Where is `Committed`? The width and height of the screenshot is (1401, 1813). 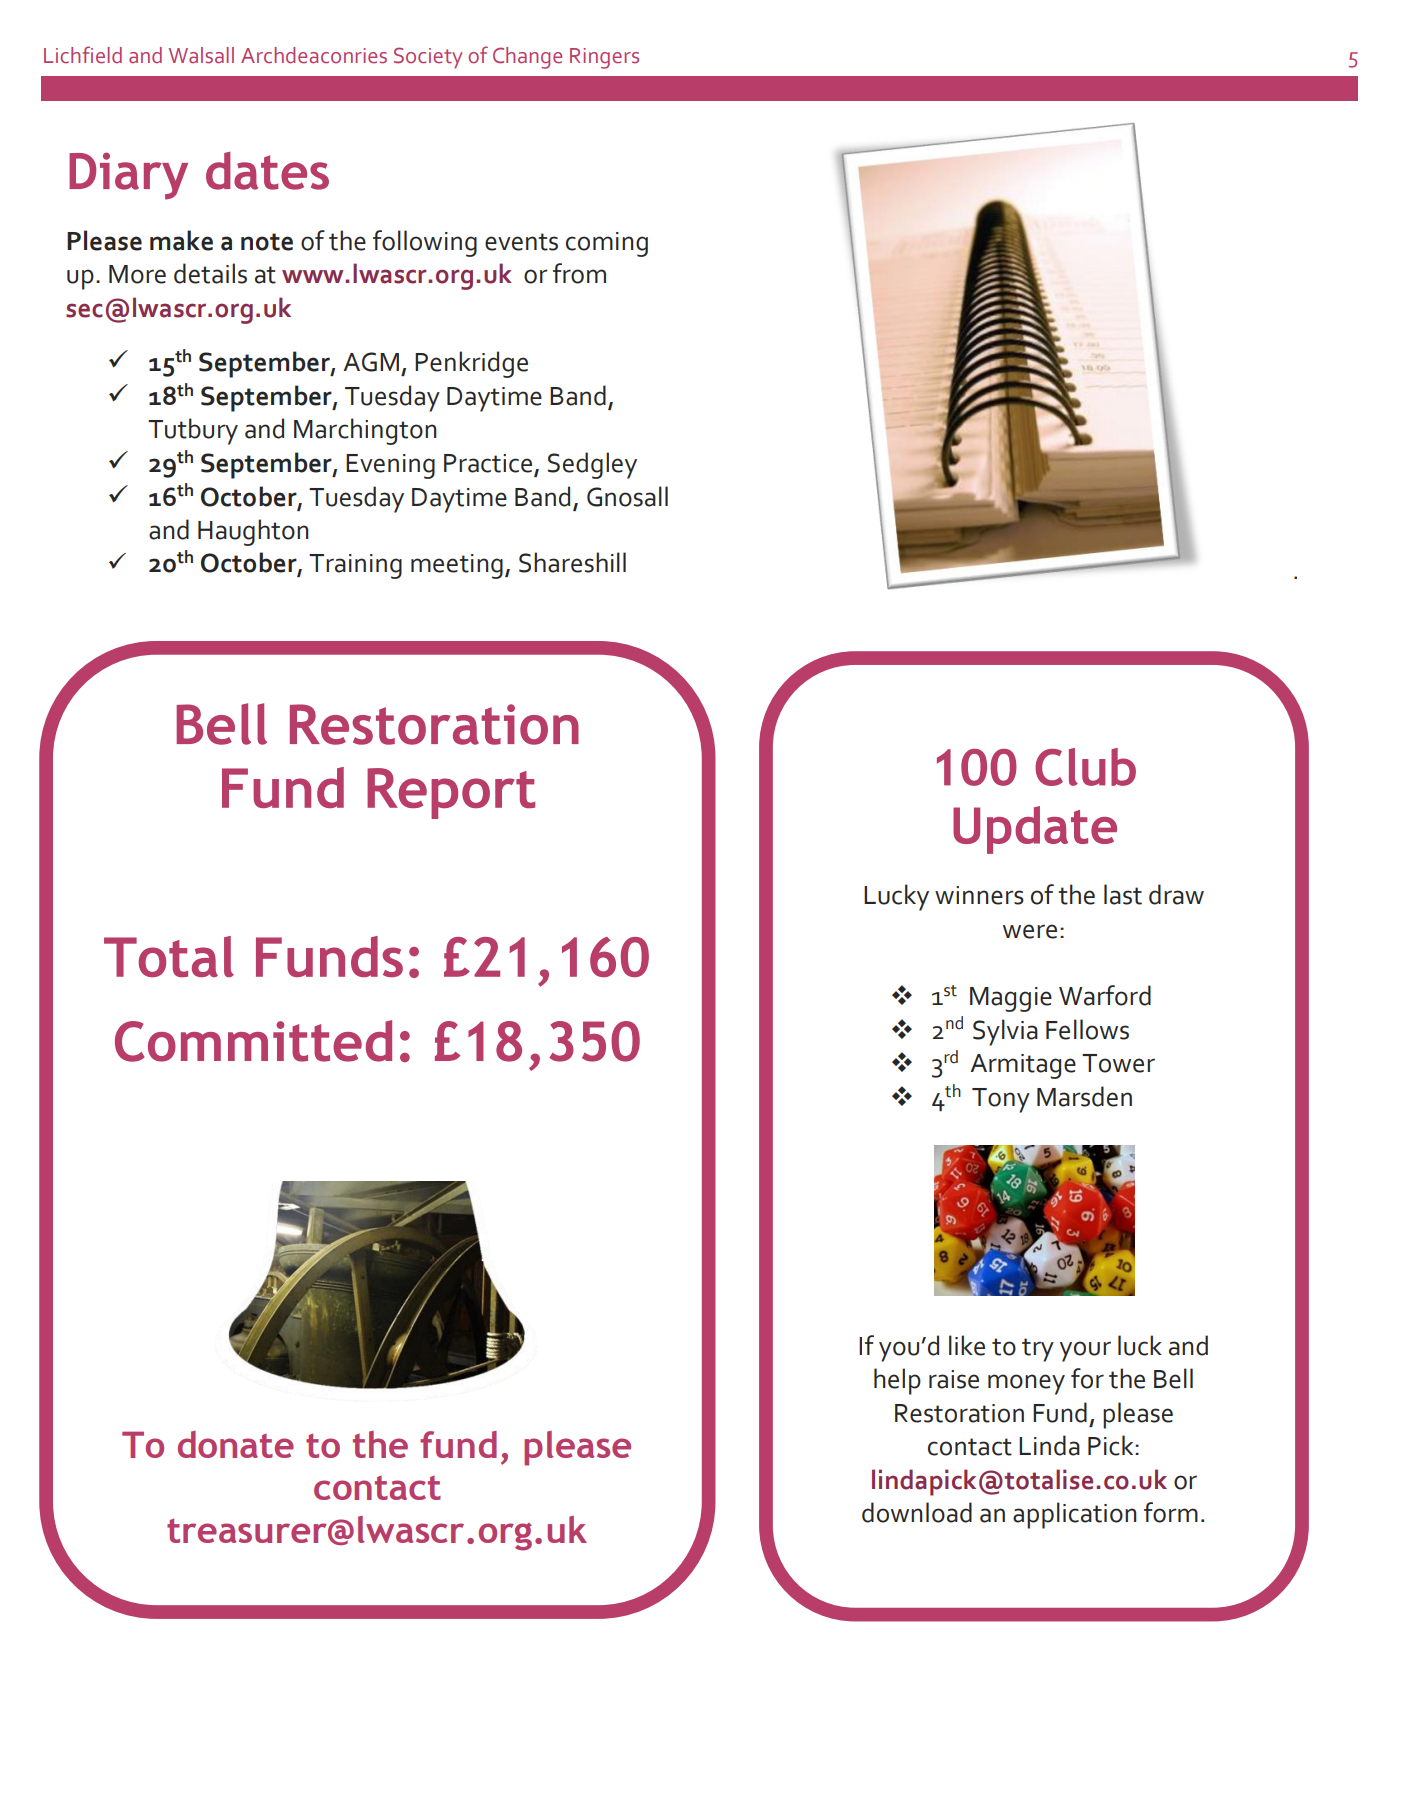 Committed is located at coordinates (253, 1041).
